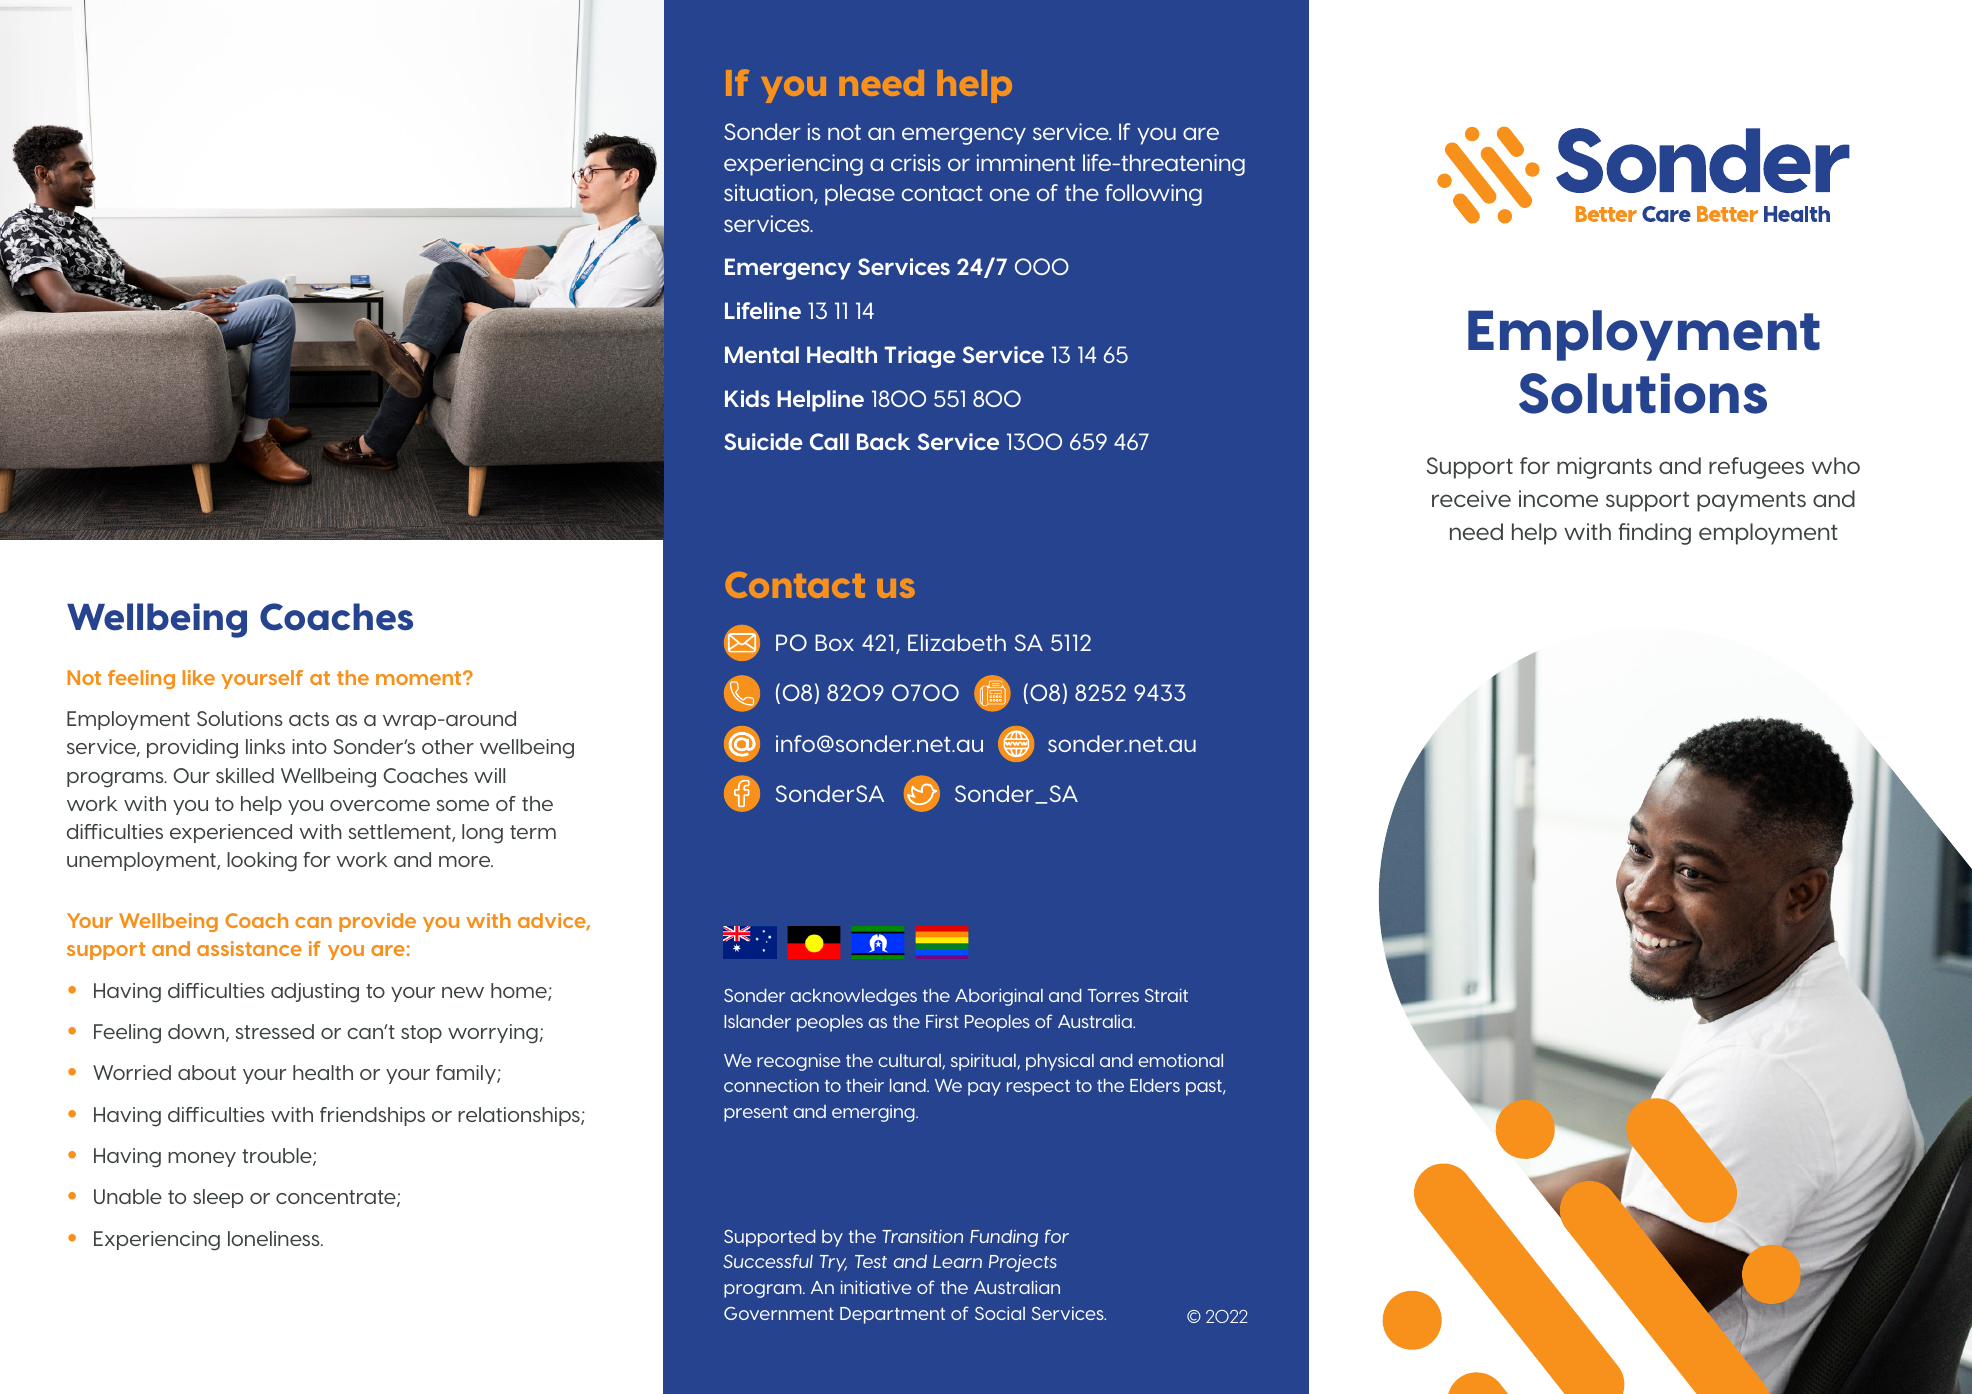  What do you see at coordinates (1166, 995) in the image?
I see `Strait` at bounding box center [1166, 995].
